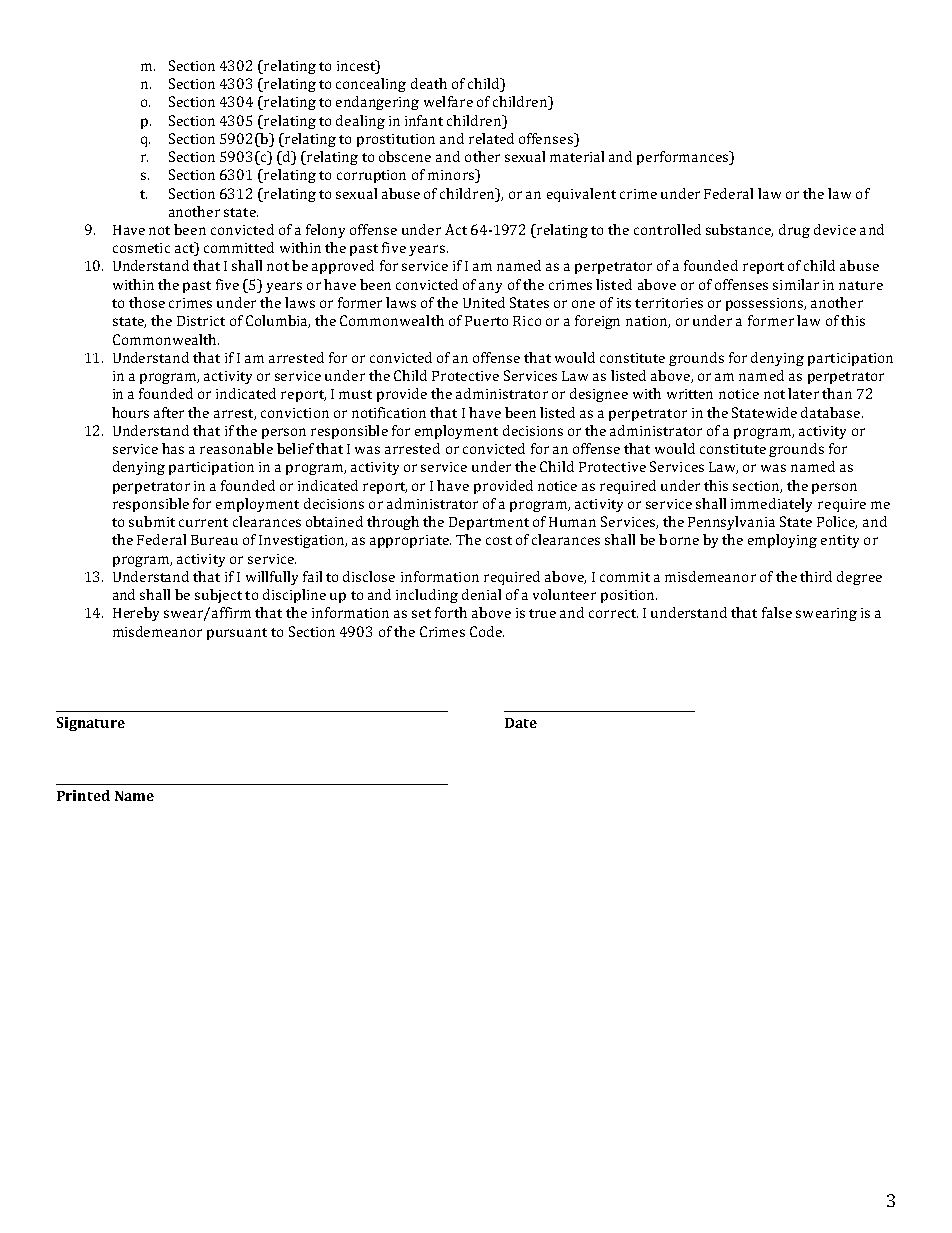 This screenshot has width=952, height=1233. I want to click on Printed, so click(83, 795).
